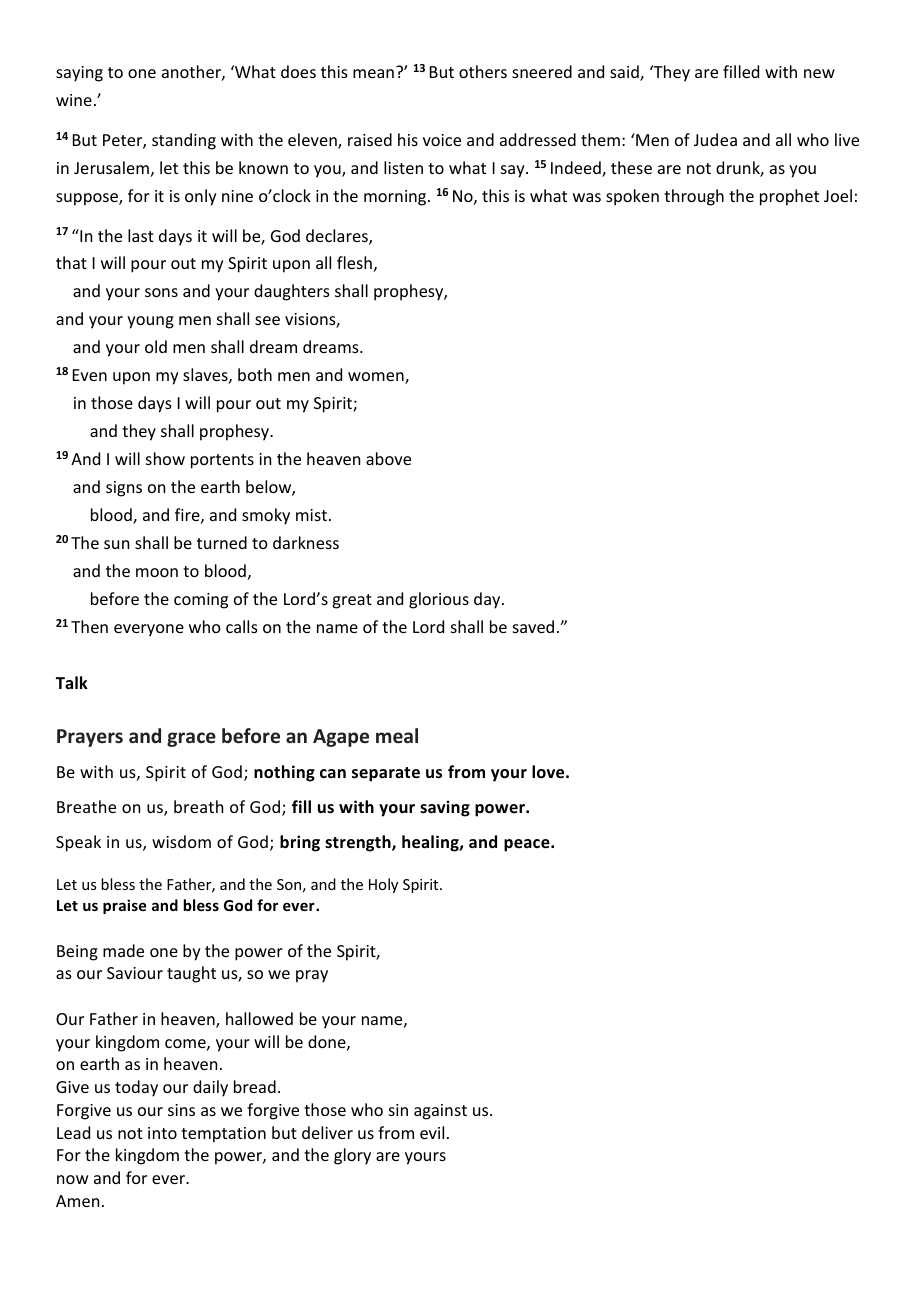 The height and width of the screenshot is (1308, 924). I want to click on prophet, so click(789, 197).
